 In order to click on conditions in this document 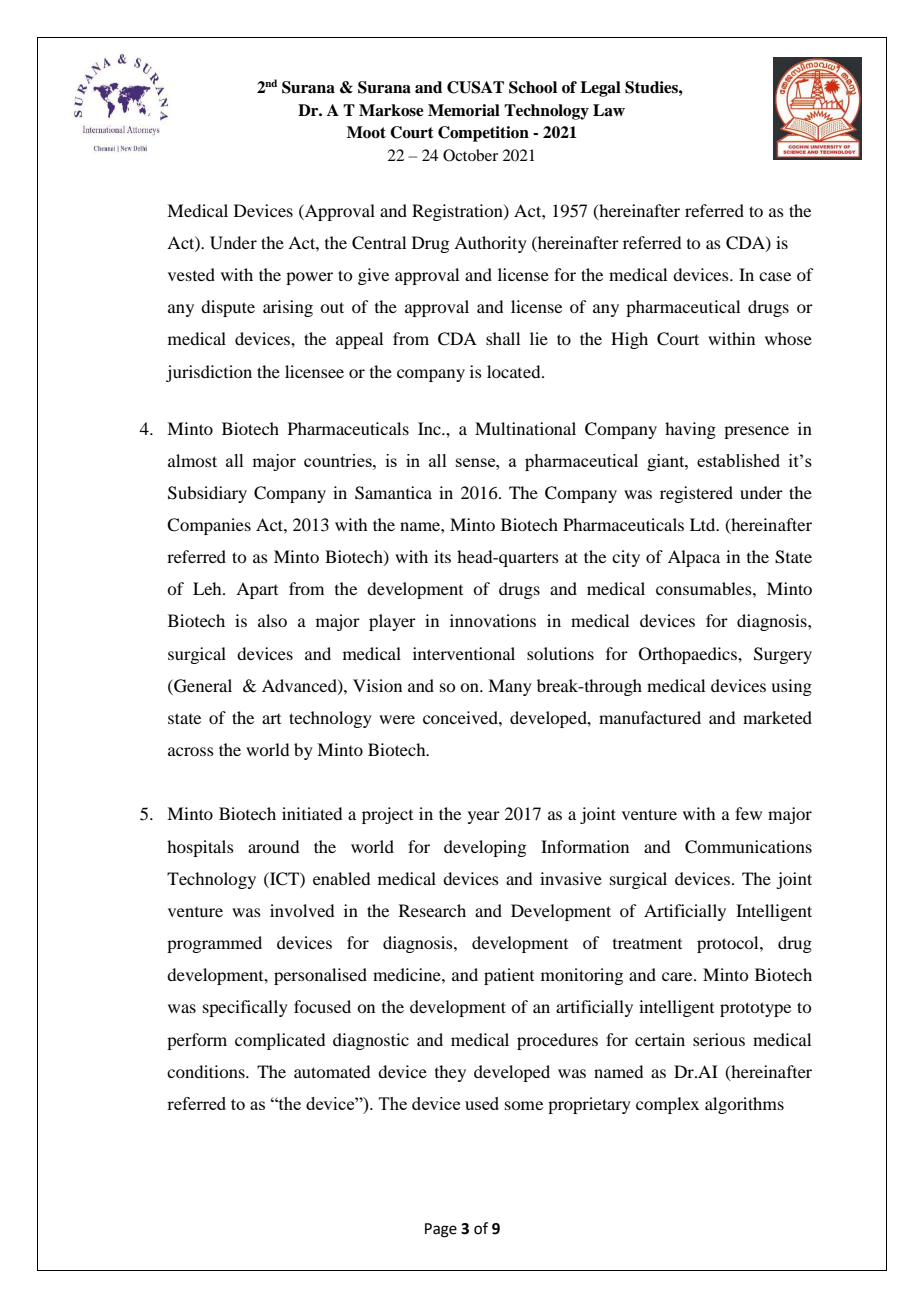, I will do `click(207, 1071)`.
